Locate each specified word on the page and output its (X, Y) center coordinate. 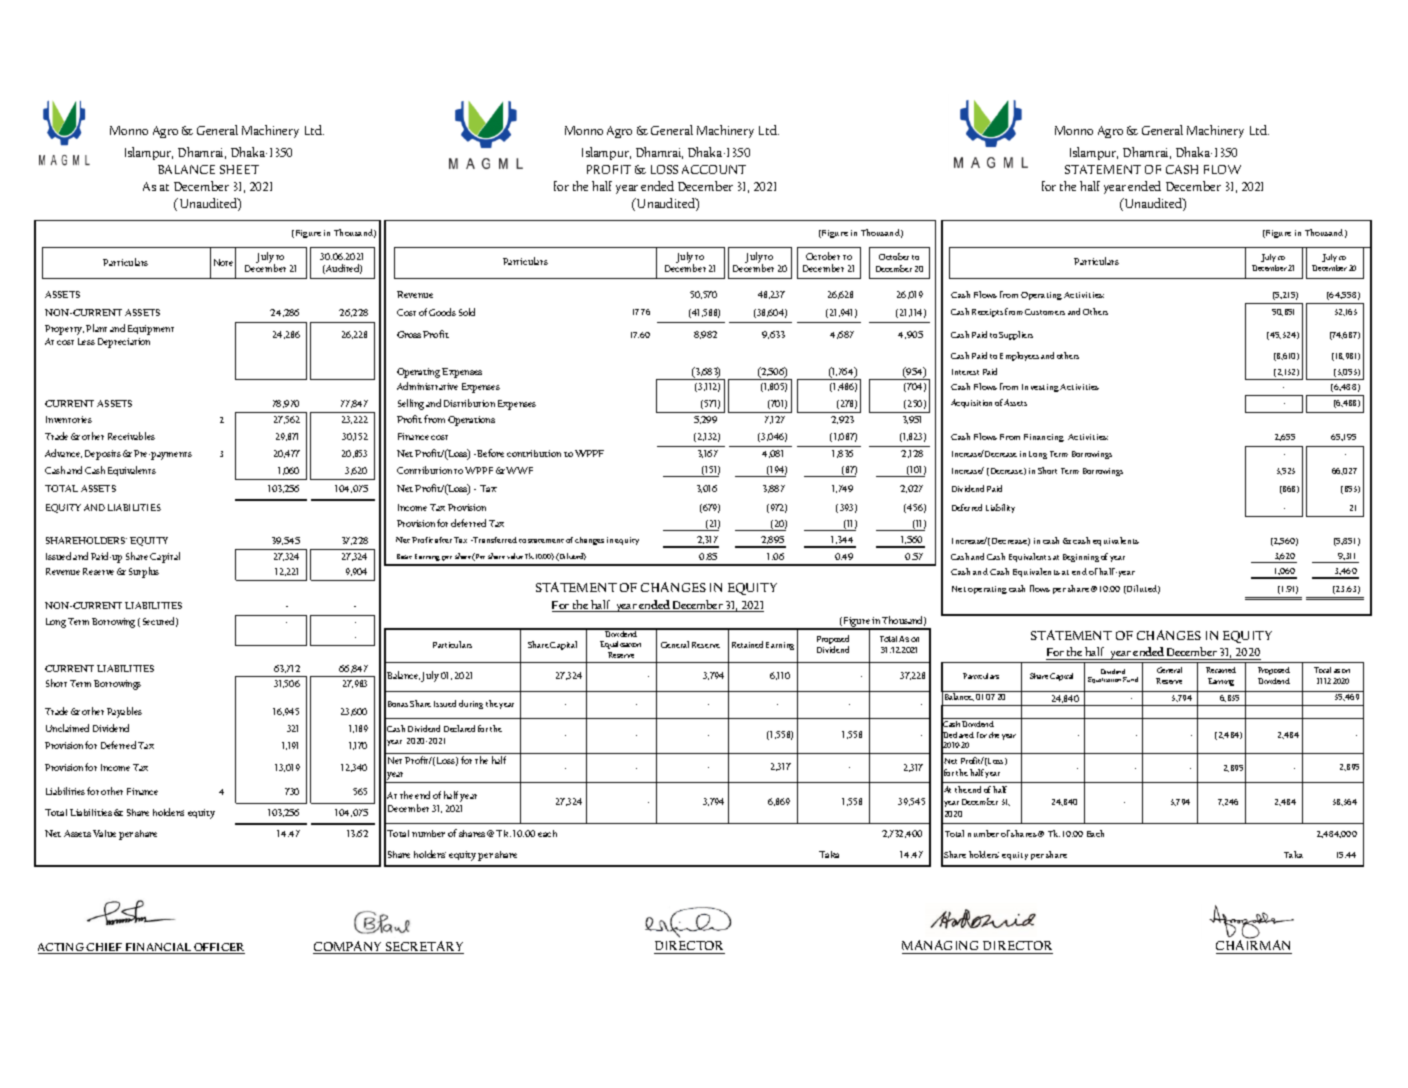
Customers (1045, 312)
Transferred (494, 540)
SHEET (239, 169)
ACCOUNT (714, 169)
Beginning (1081, 558)
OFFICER (218, 948)
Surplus (144, 572)
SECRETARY (424, 947)
